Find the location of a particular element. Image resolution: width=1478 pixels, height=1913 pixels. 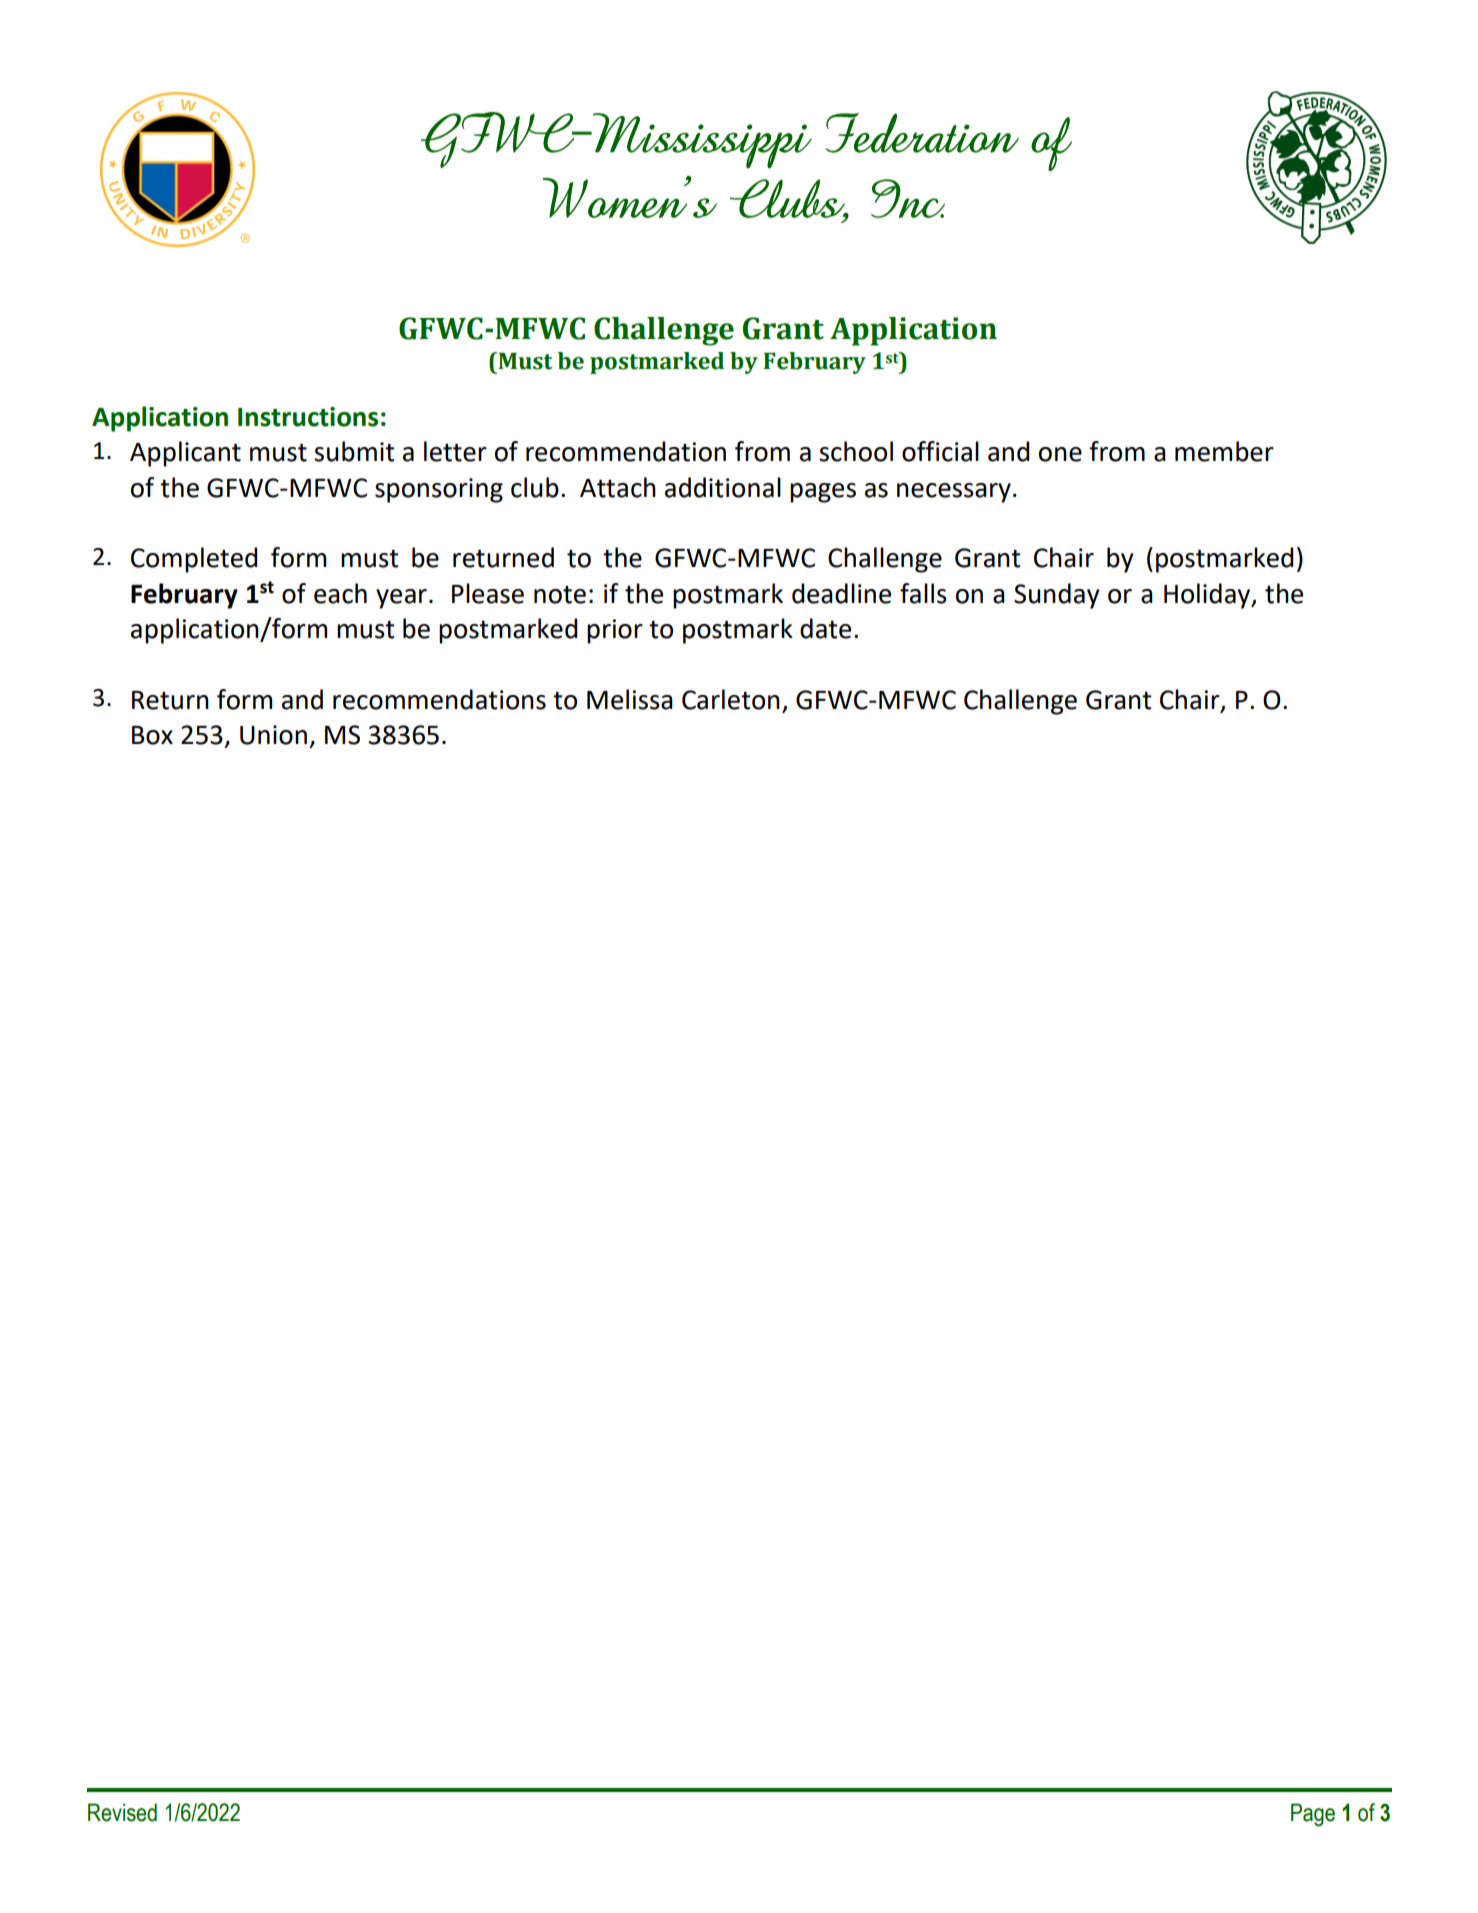

one is located at coordinates (1060, 454).
